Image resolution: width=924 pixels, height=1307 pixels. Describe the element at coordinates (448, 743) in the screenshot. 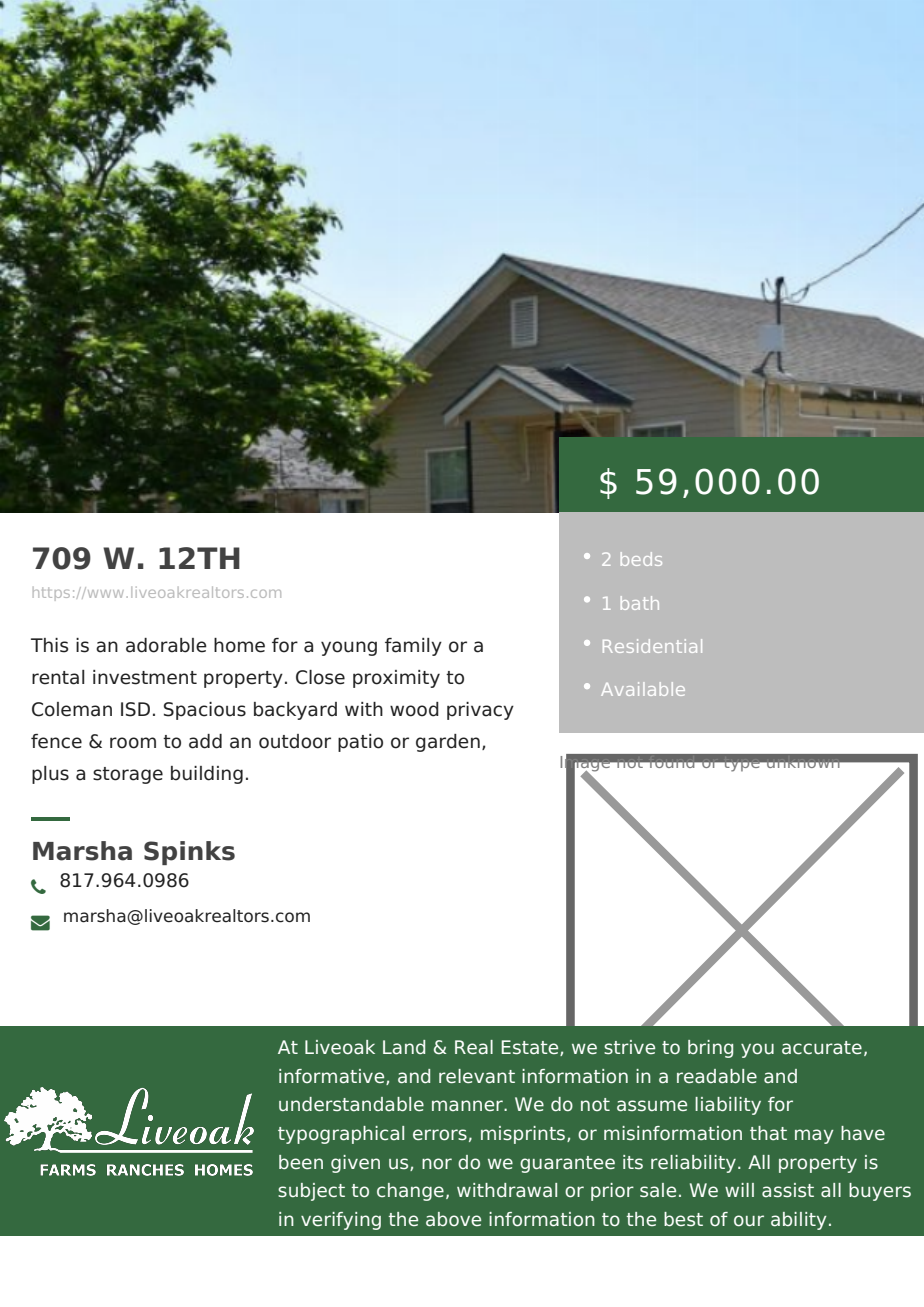

I see `garden` at that location.
